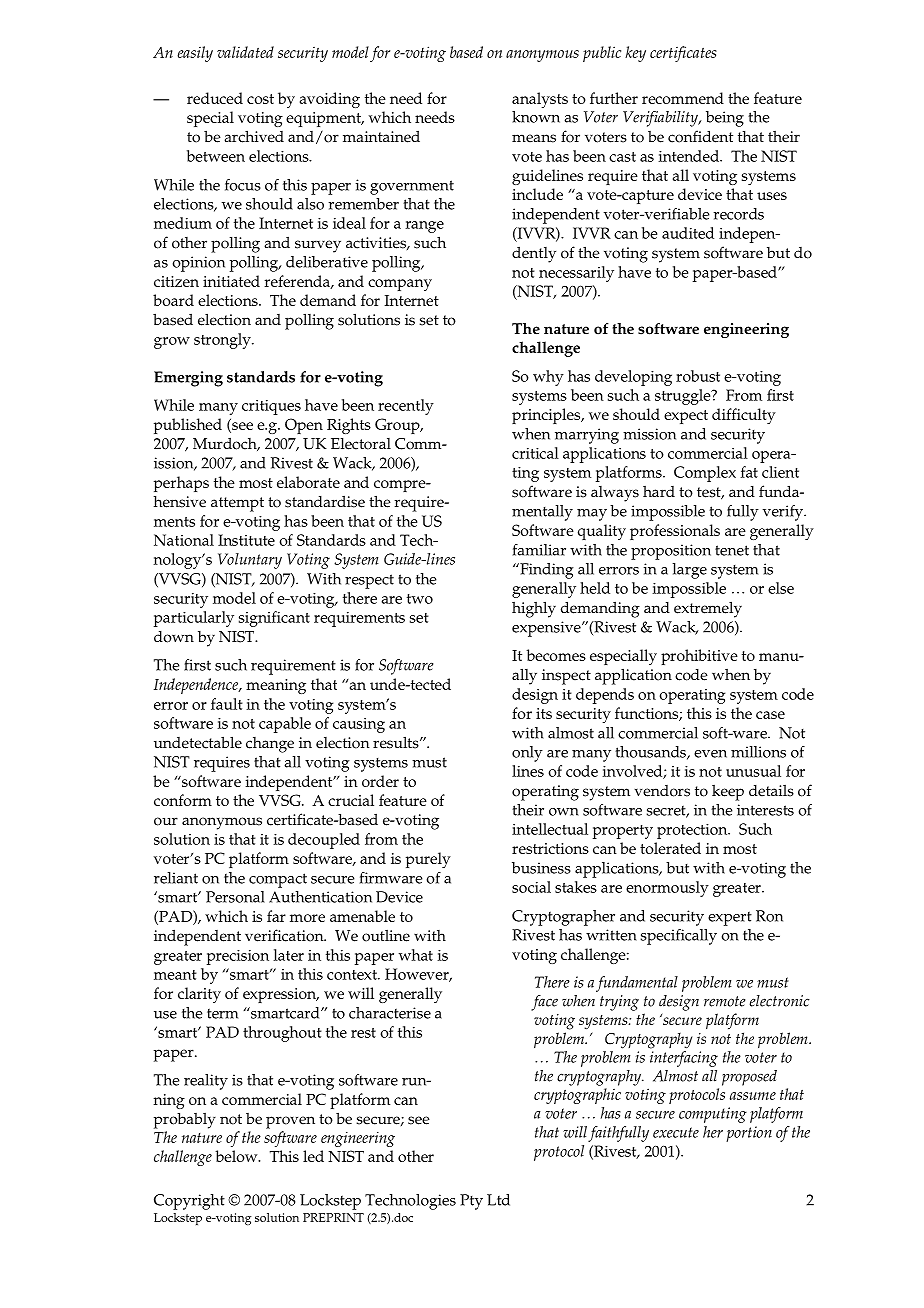 This screenshot has width=924, height=1308. I want to click on analysts, so click(540, 100).
